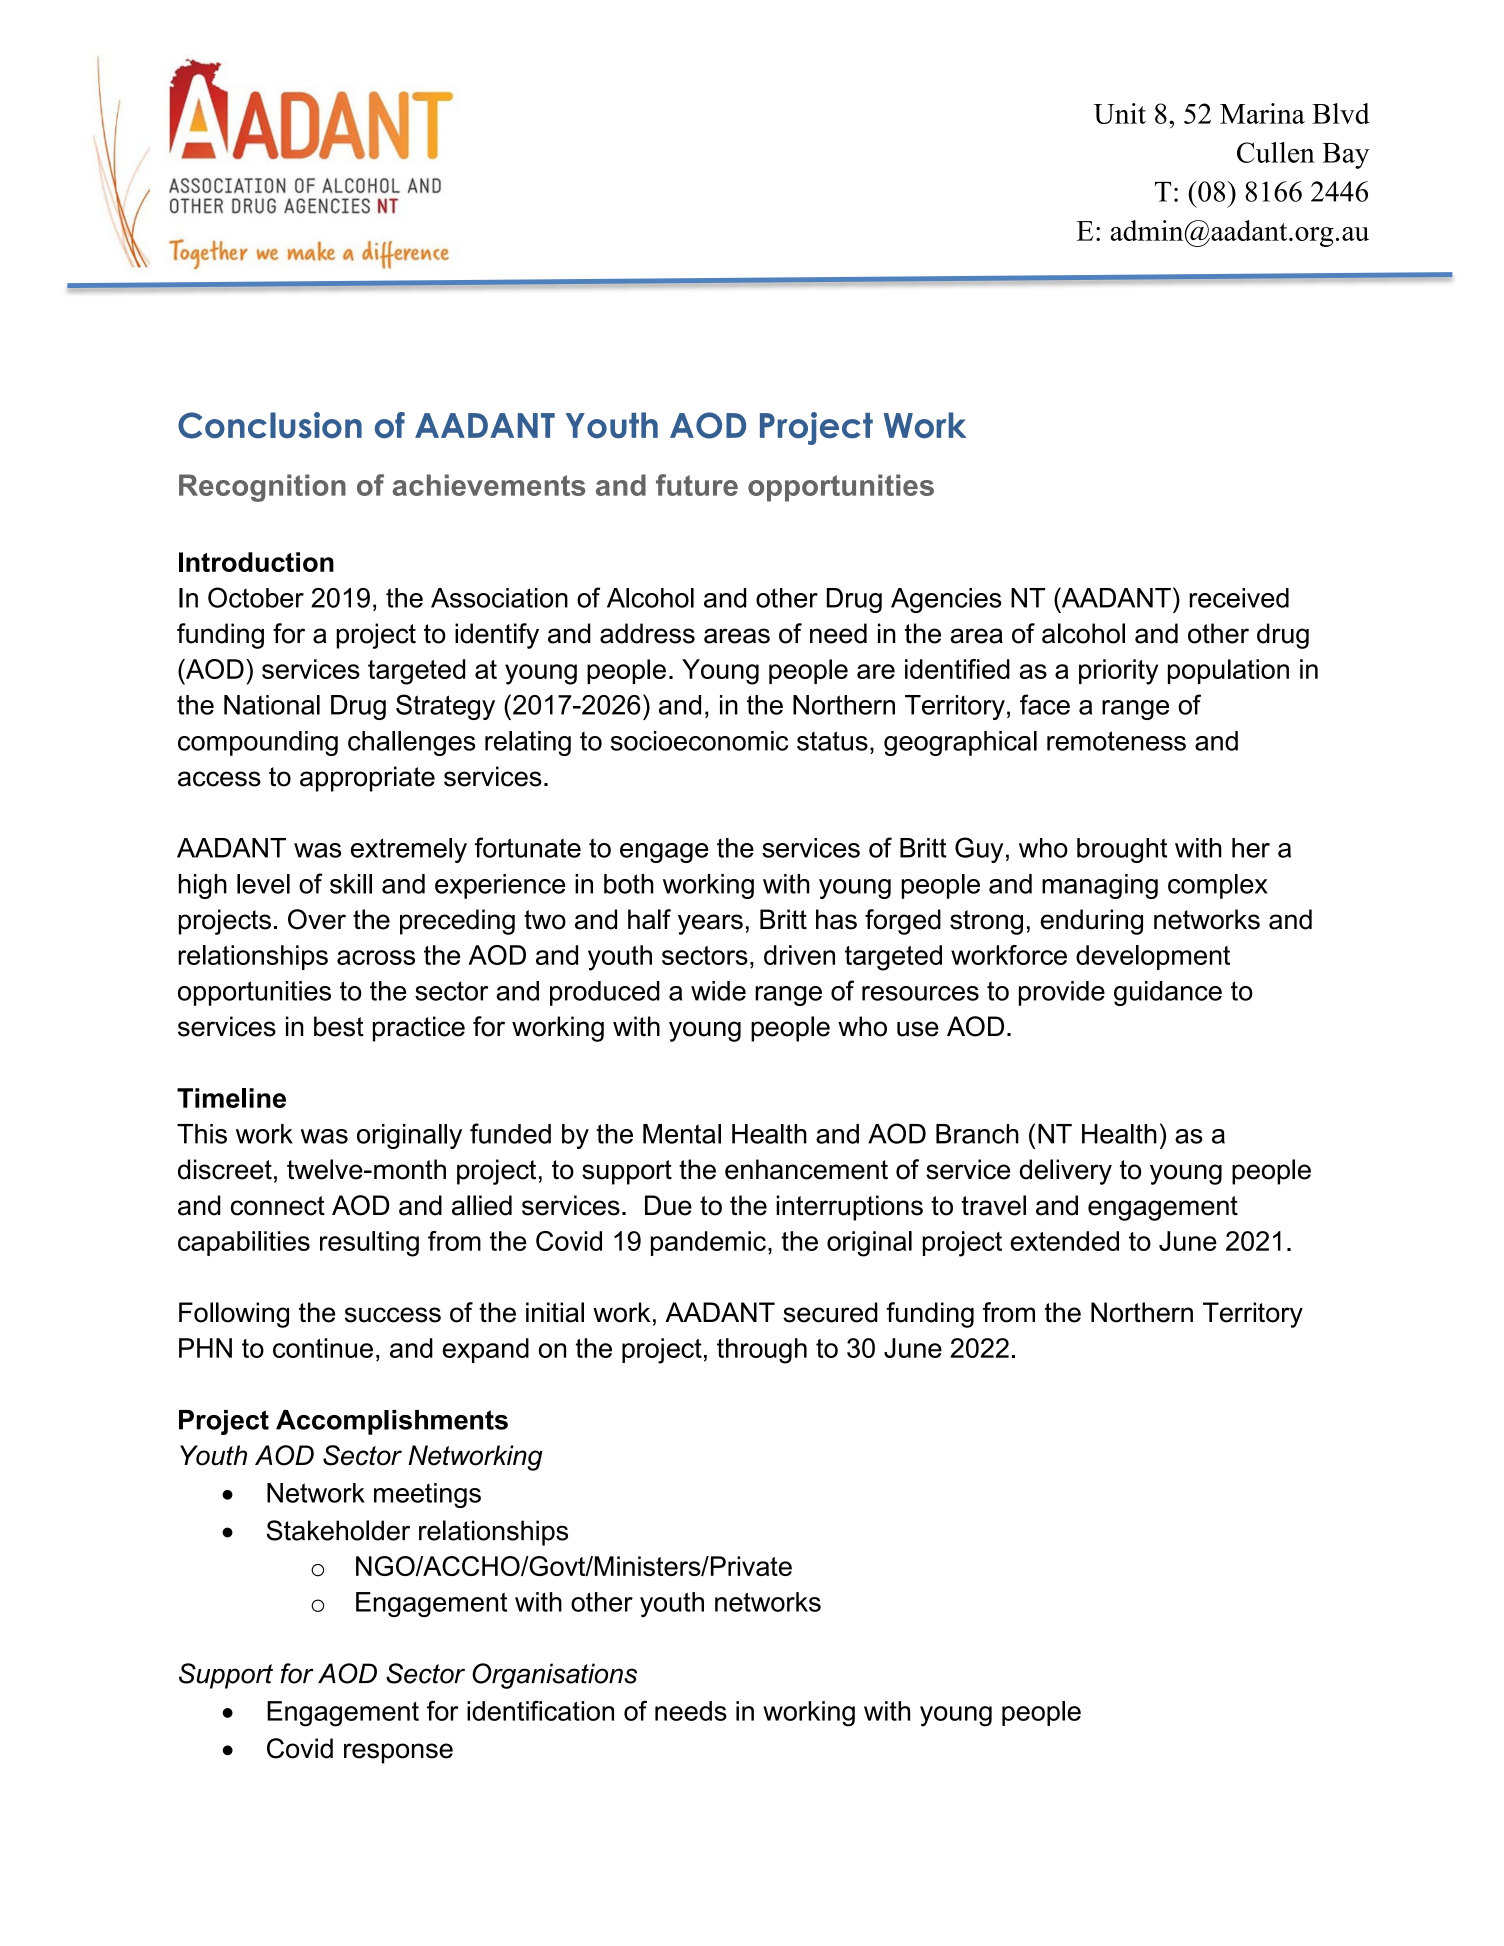 This image has height=1946, width=1504. I want to click on future, so click(697, 485).
